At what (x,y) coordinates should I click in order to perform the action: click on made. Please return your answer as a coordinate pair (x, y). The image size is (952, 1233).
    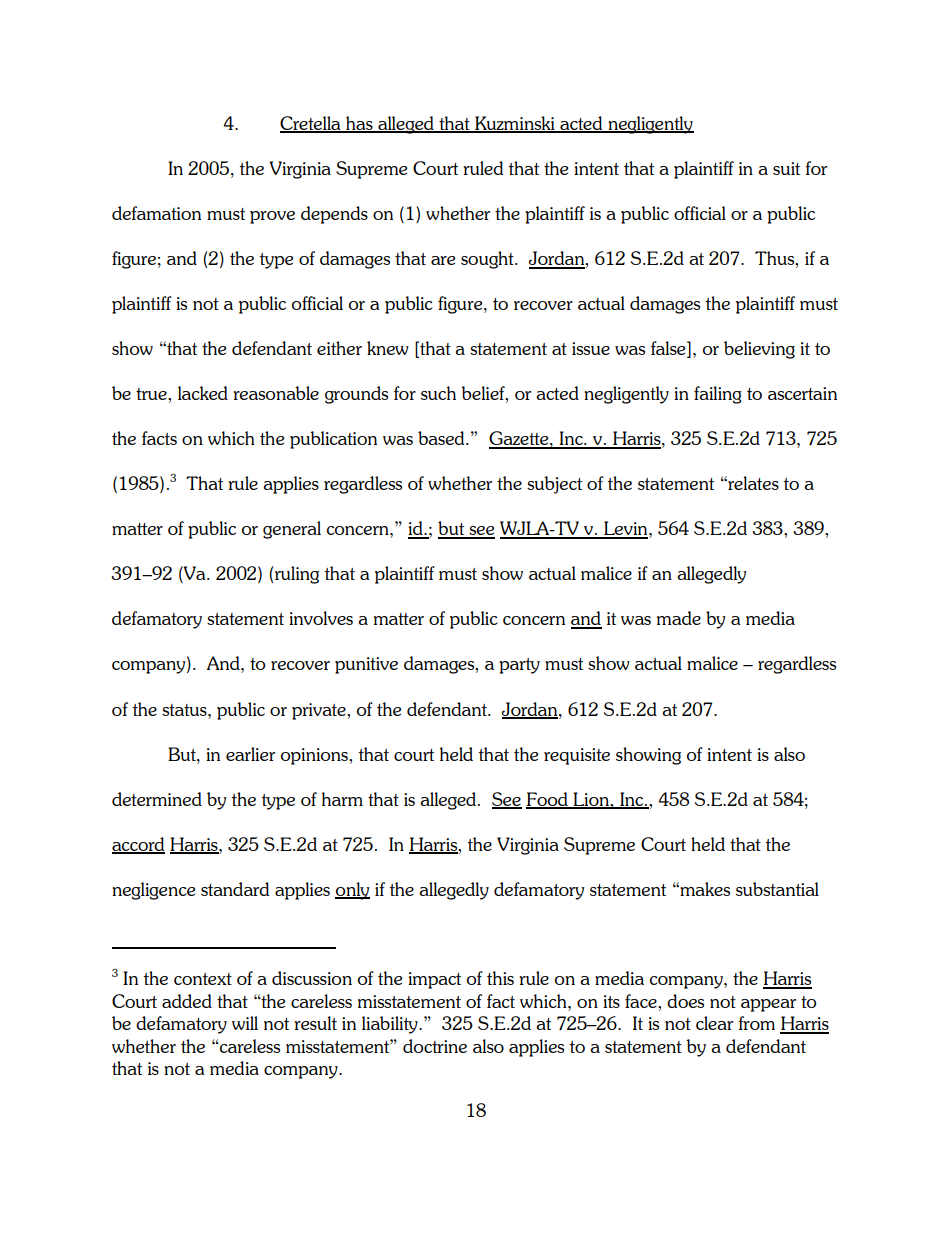
    Looking at the image, I should click on (679, 618).
